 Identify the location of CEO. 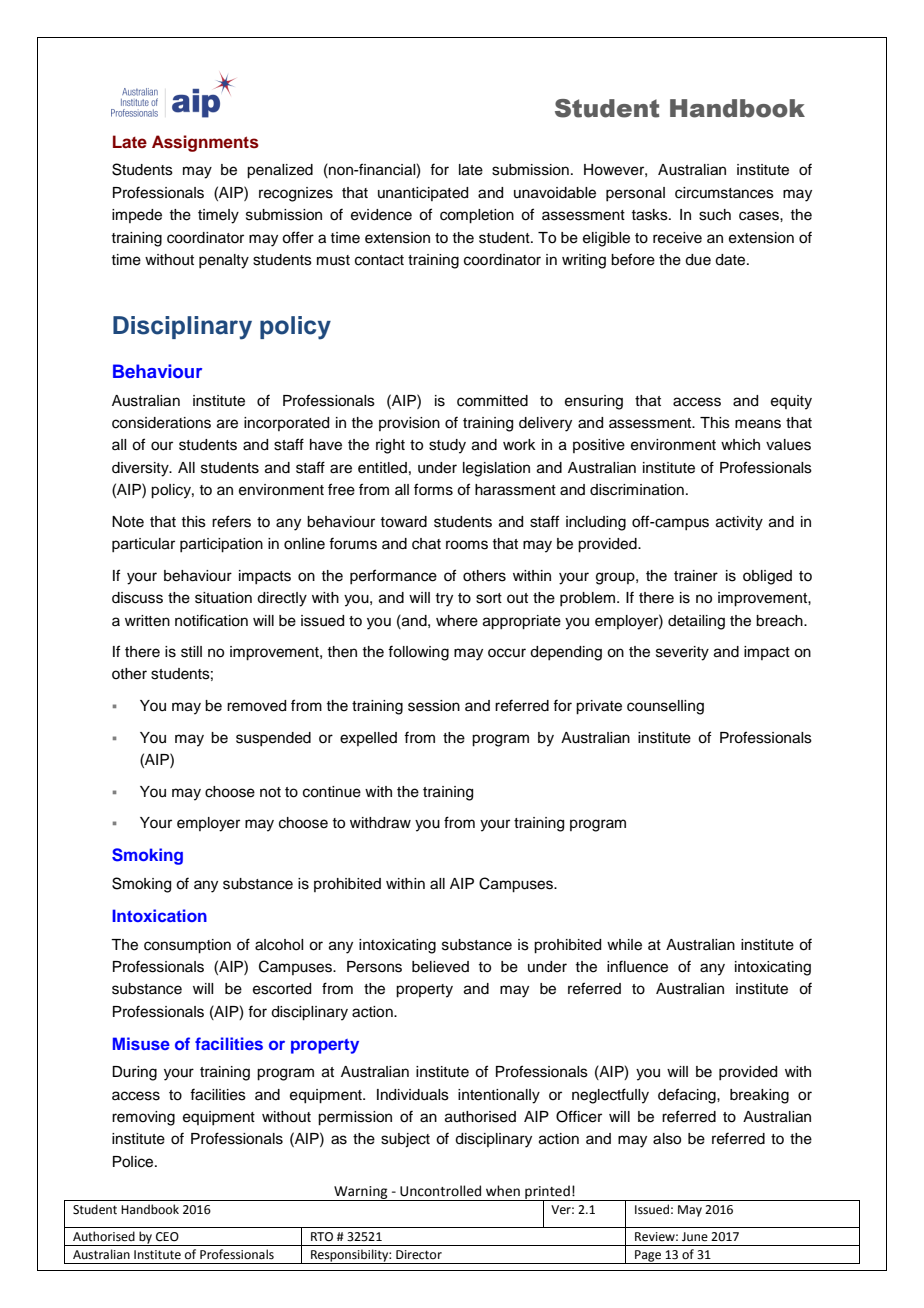
(167, 1237).
